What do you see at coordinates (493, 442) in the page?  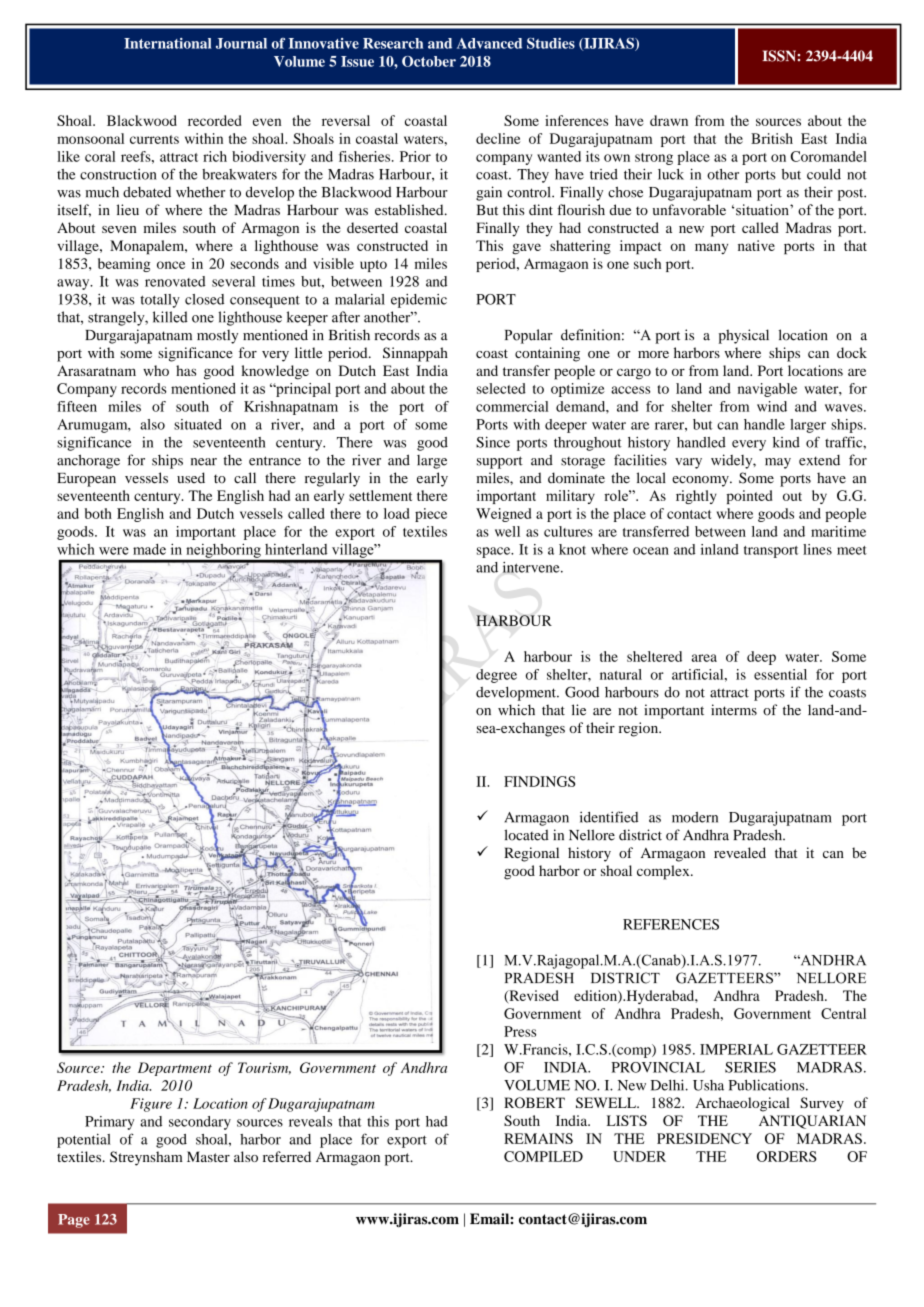 I see `Since` at bounding box center [493, 442].
